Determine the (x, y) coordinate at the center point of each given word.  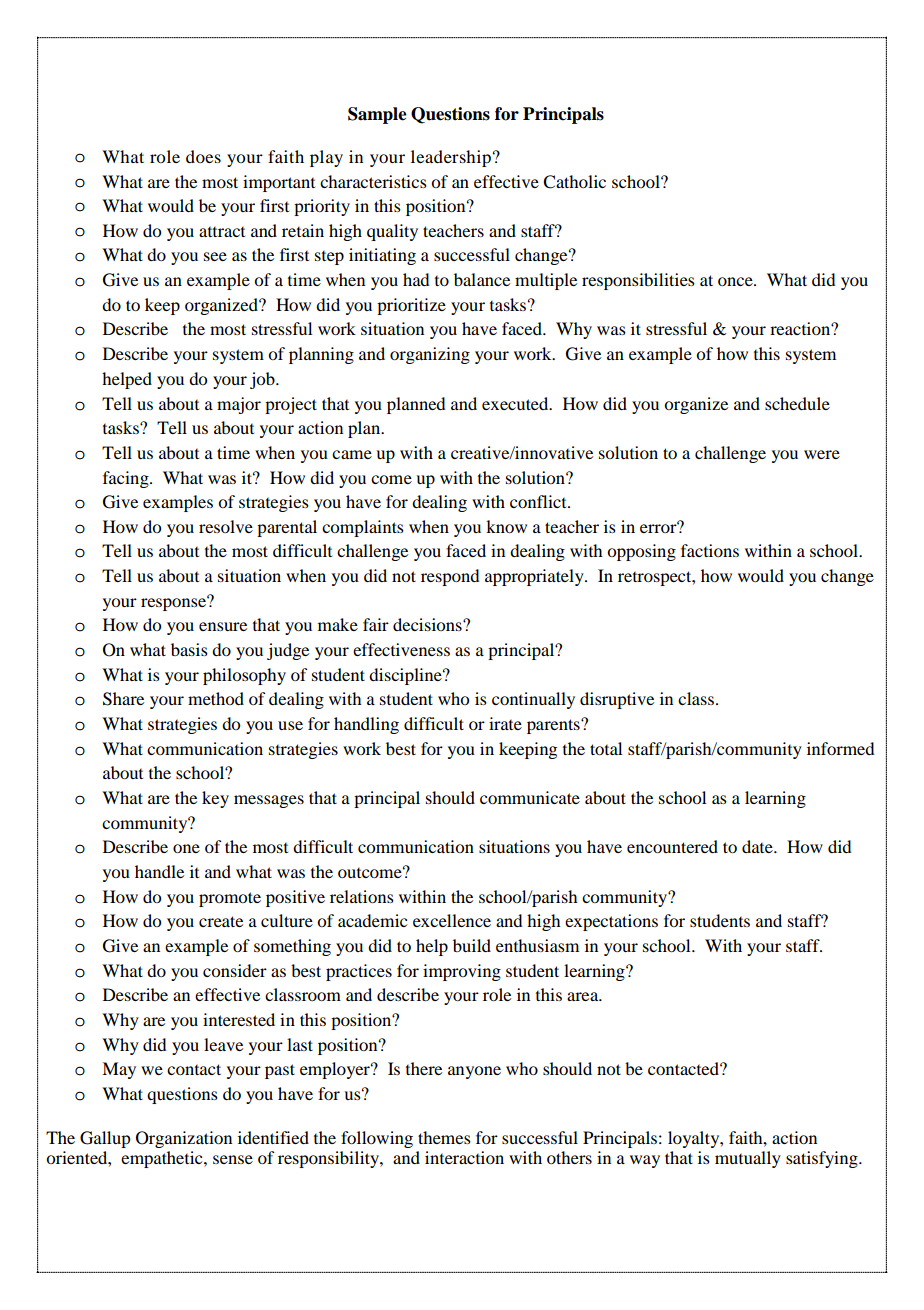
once (736, 281)
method (216, 698)
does (203, 156)
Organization (184, 1139)
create (221, 921)
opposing (641, 552)
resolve (226, 526)
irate (505, 723)
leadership (451, 158)
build (472, 945)
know (506, 526)
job (263, 380)
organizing (430, 355)
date (758, 846)
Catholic (574, 182)
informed (840, 748)
